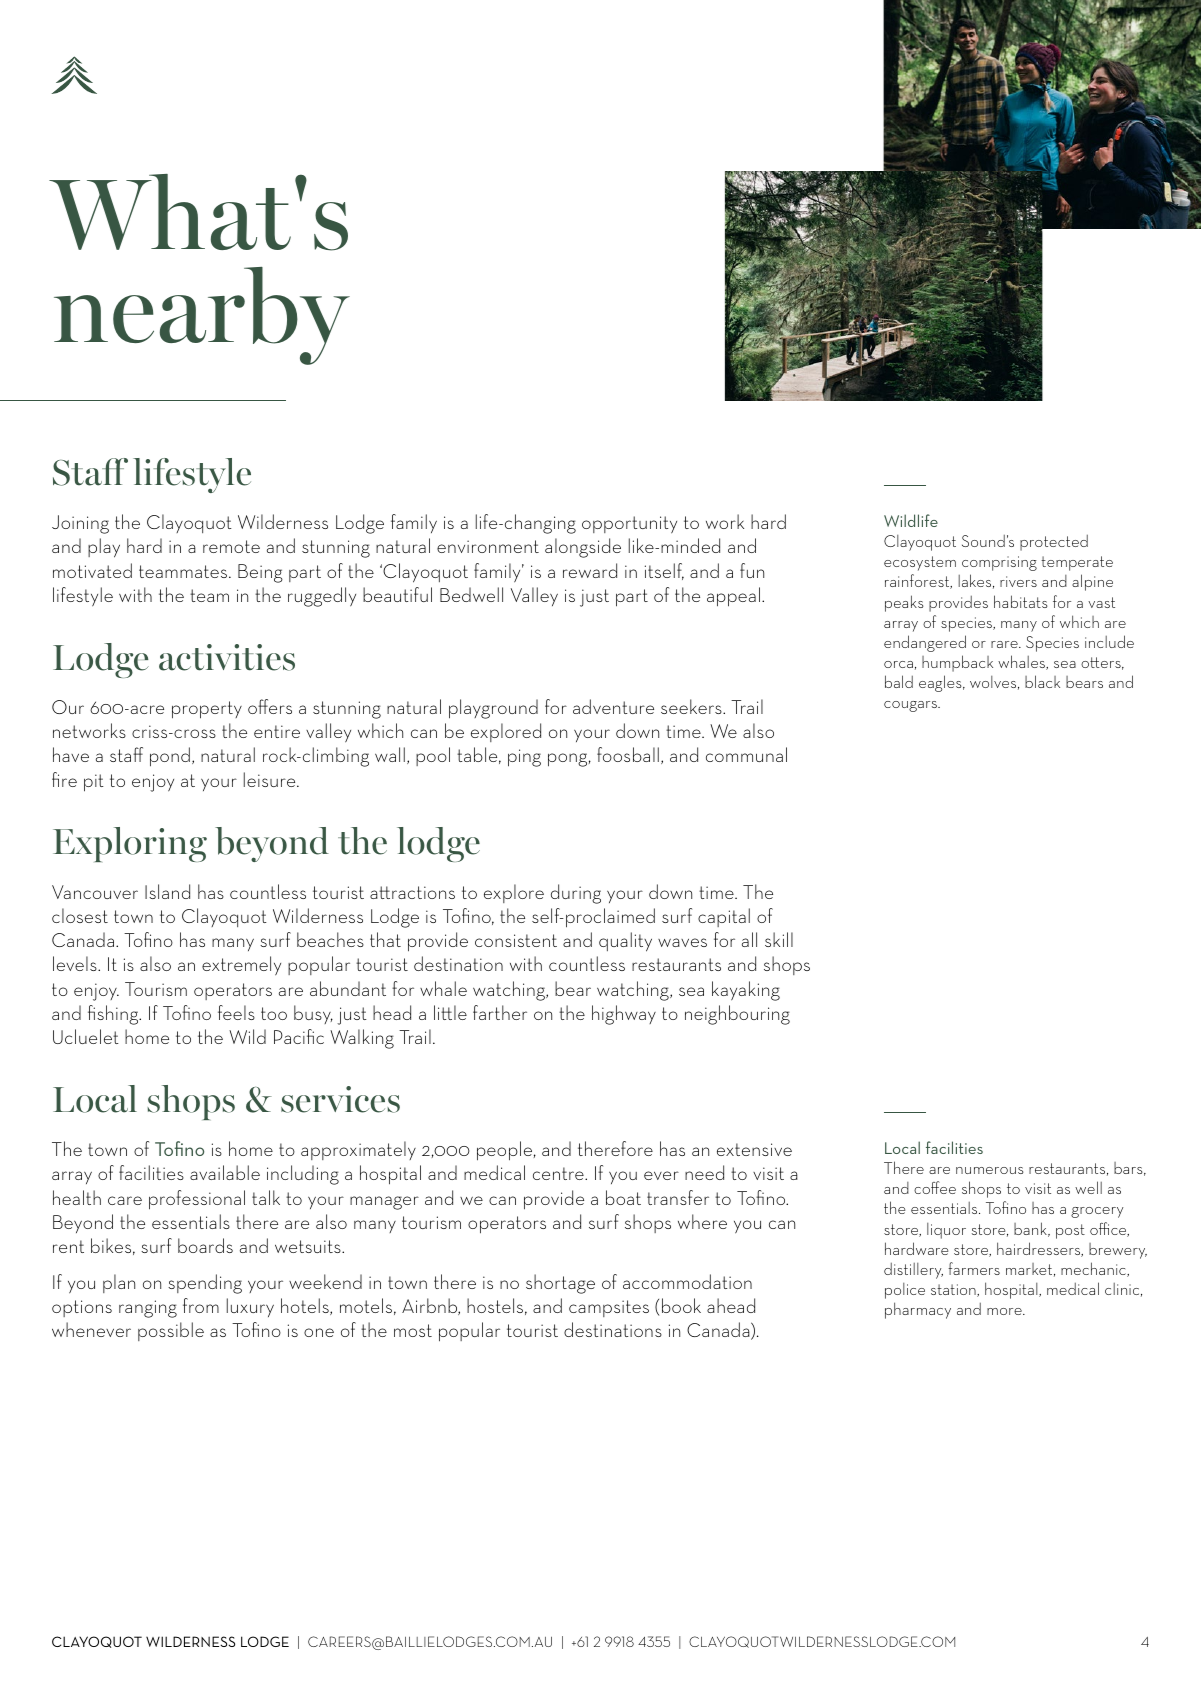 This screenshot has width=1201, height=1699. I want to click on from, so click(201, 1305).
